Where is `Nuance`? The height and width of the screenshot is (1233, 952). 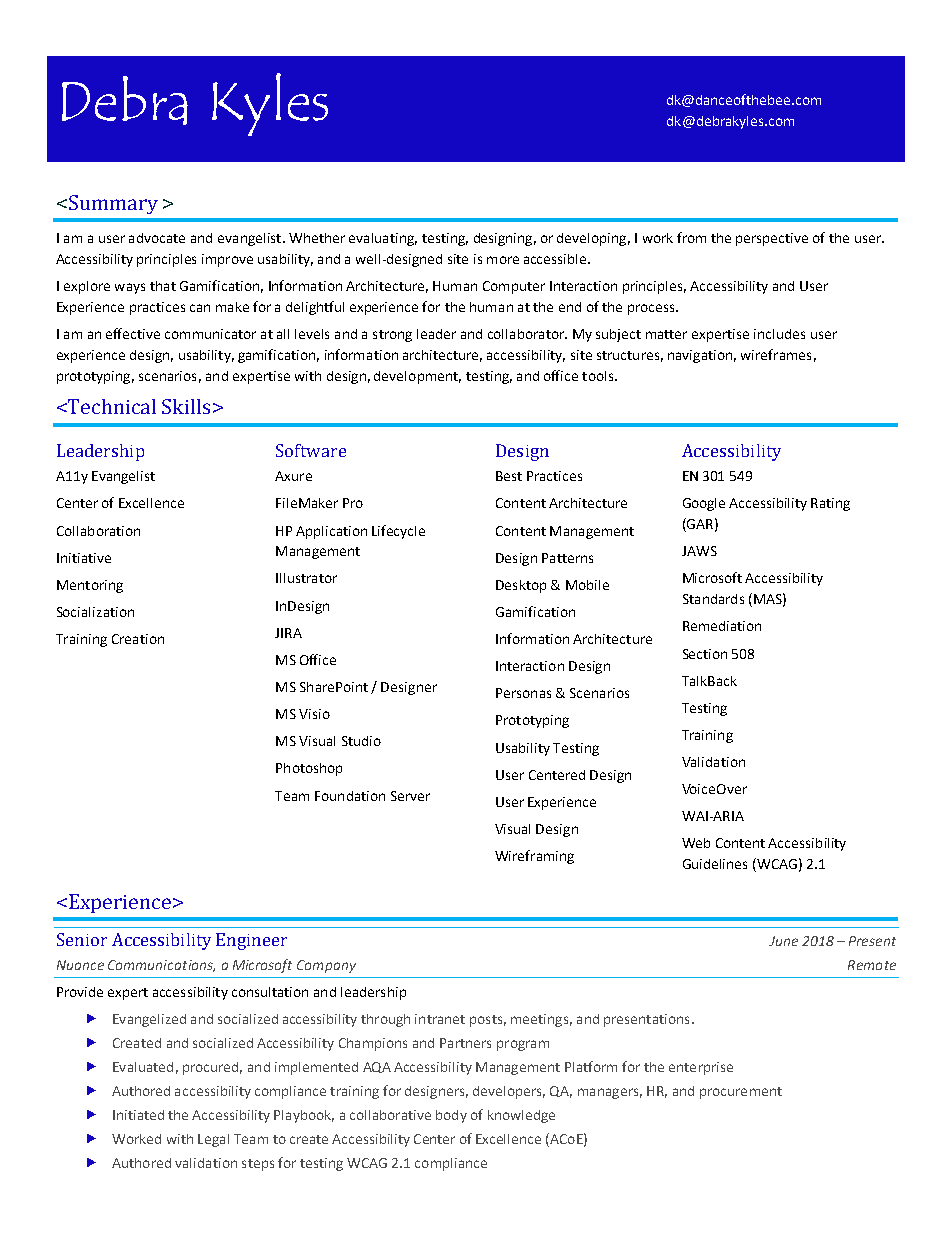 Nuance is located at coordinates (80, 965).
